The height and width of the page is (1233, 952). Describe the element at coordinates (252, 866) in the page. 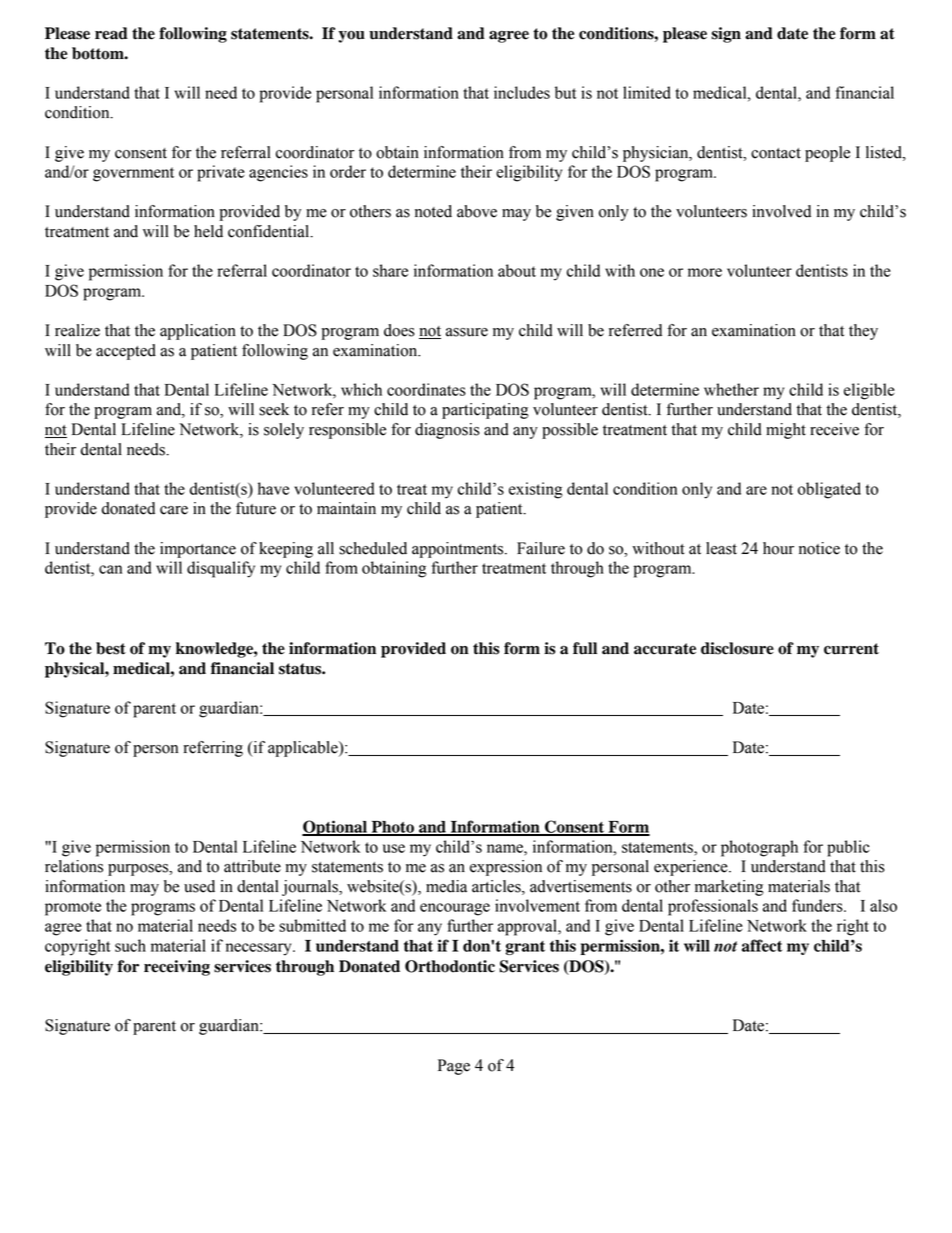

I see `attribute` at that location.
